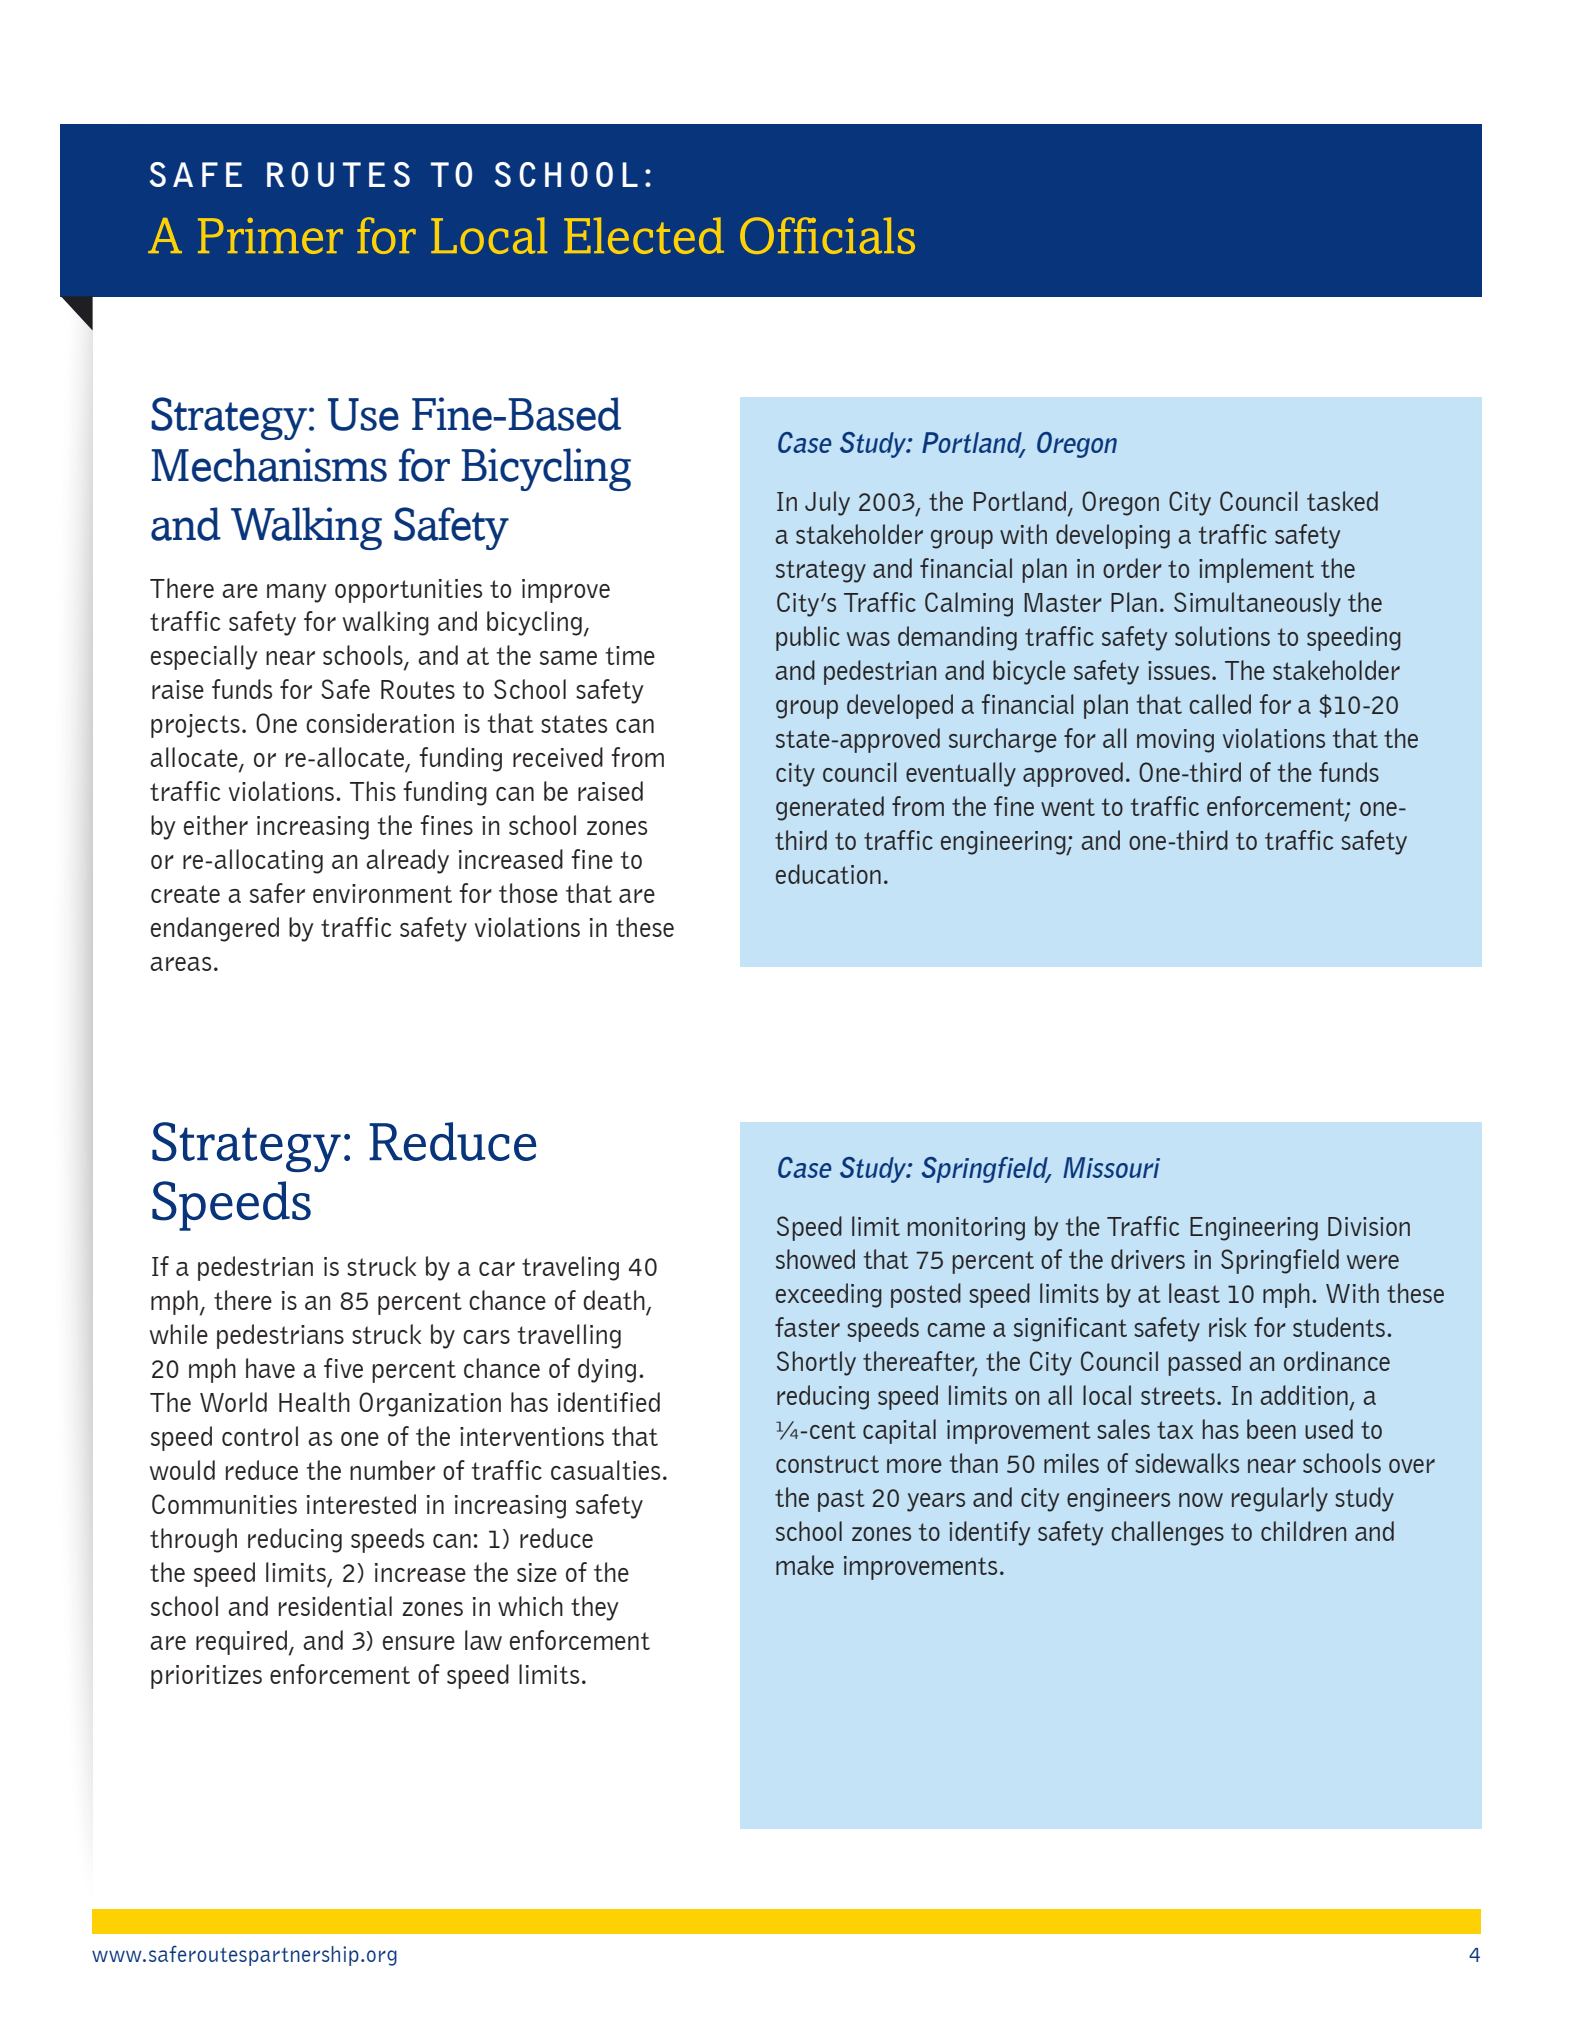 Image resolution: width=1574 pixels, height=2037 pixels. Describe the element at coordinates (1228, 1327) in the image. I see `risk` at that location.
